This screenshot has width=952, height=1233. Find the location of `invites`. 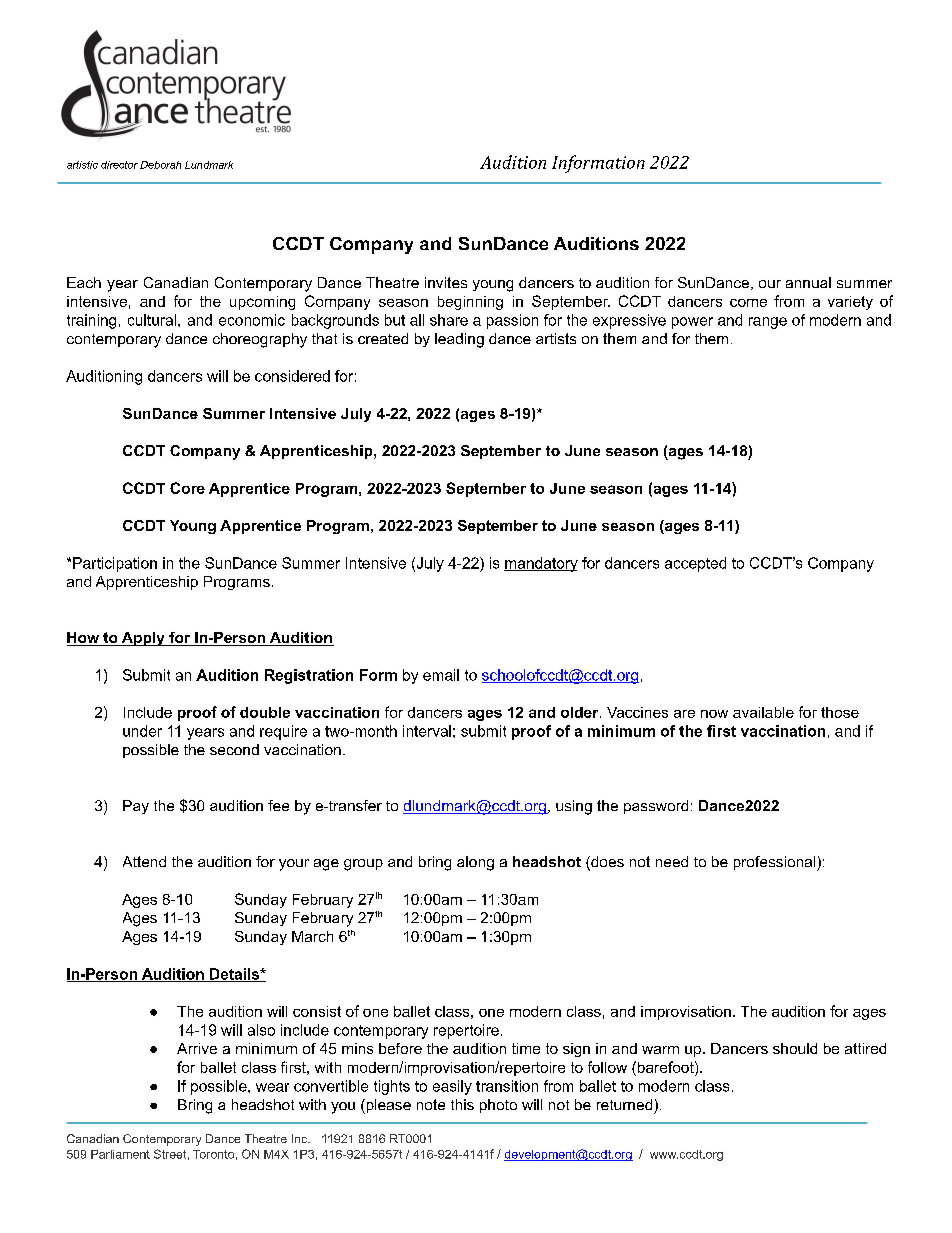

invites is located at coordinates (446, 282).
